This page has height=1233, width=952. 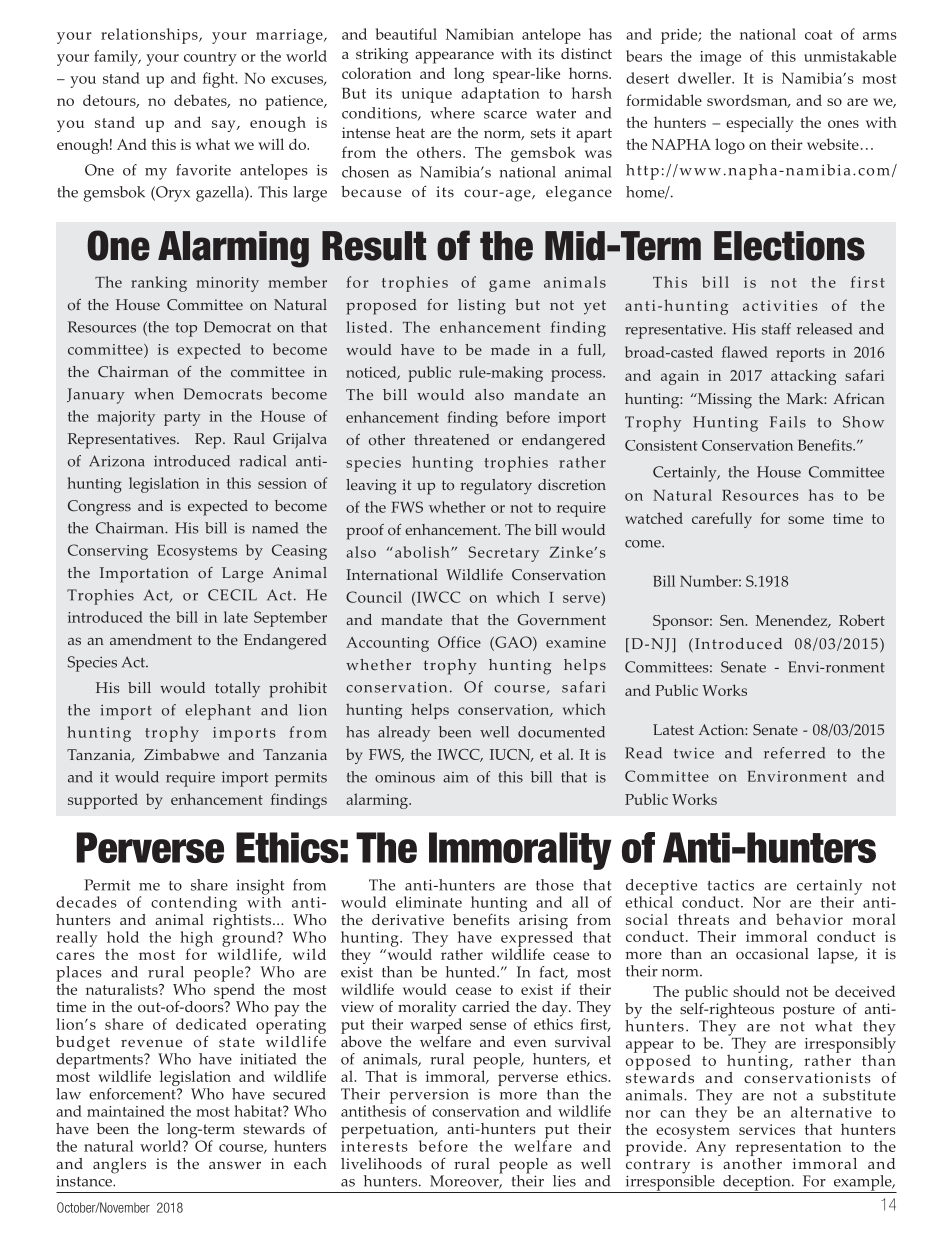 What do you see at coordinates (182, 419) in the page?
I see `party` at bounding box center [182, 419].
